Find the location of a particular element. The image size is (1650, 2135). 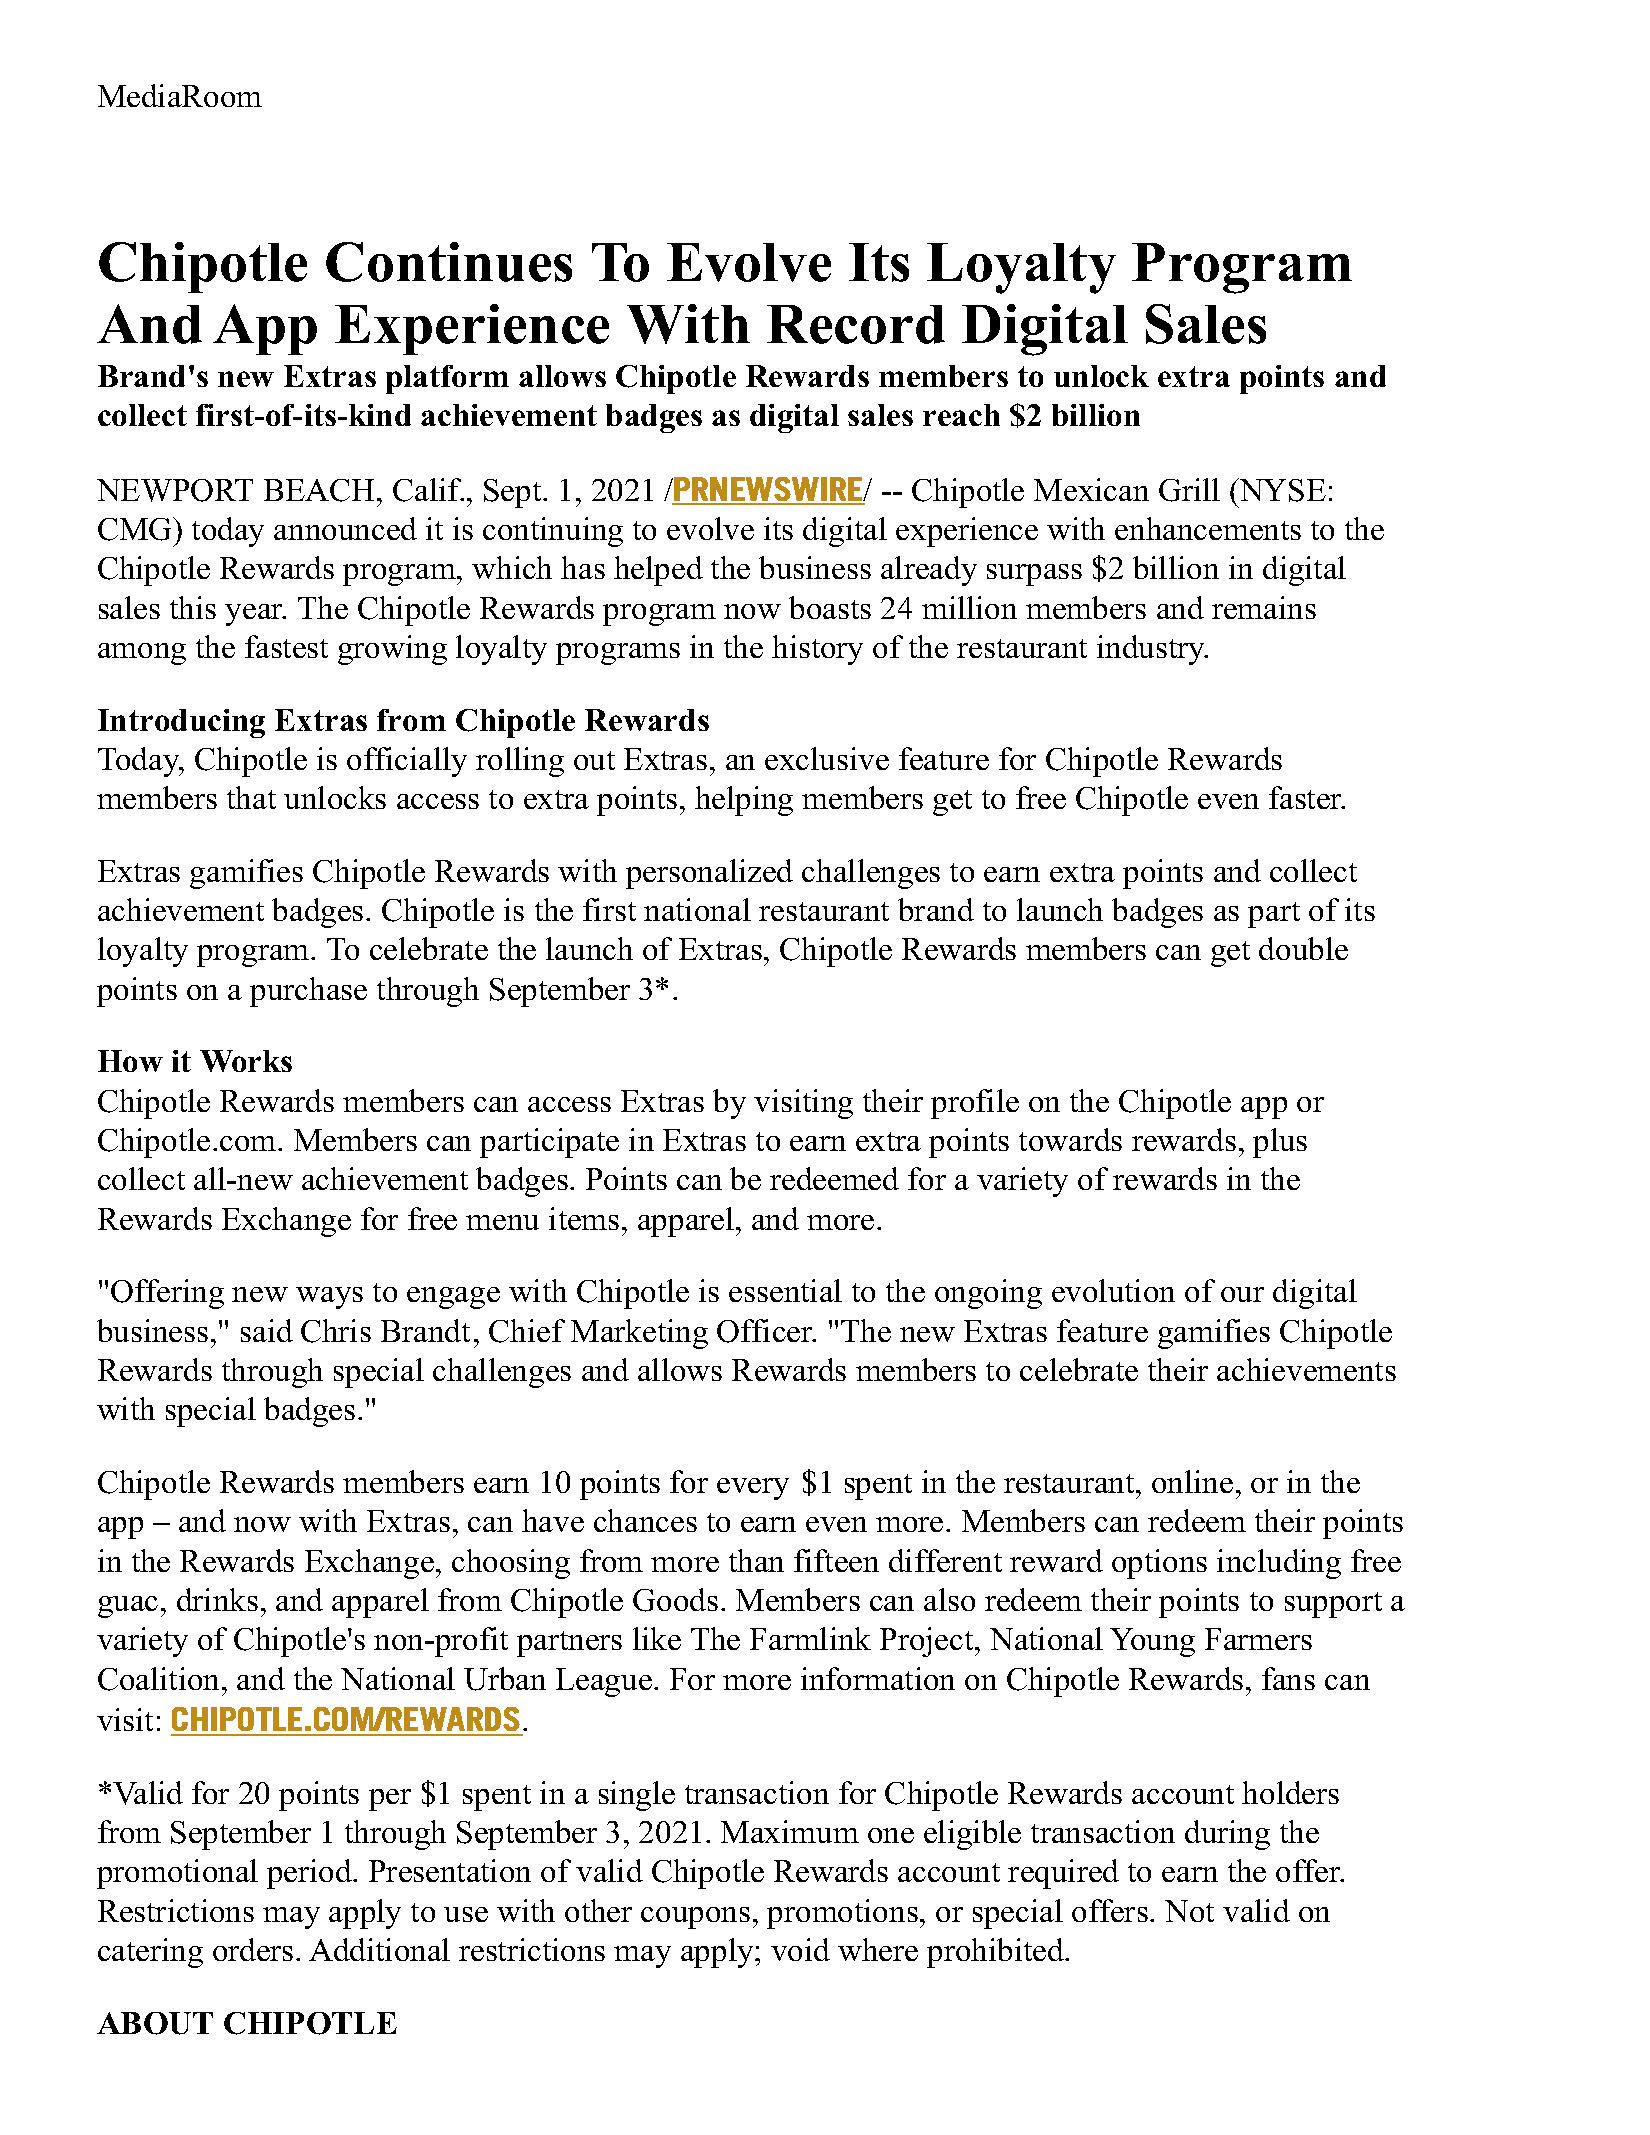

Continues is located at coordinates (449, 262).
